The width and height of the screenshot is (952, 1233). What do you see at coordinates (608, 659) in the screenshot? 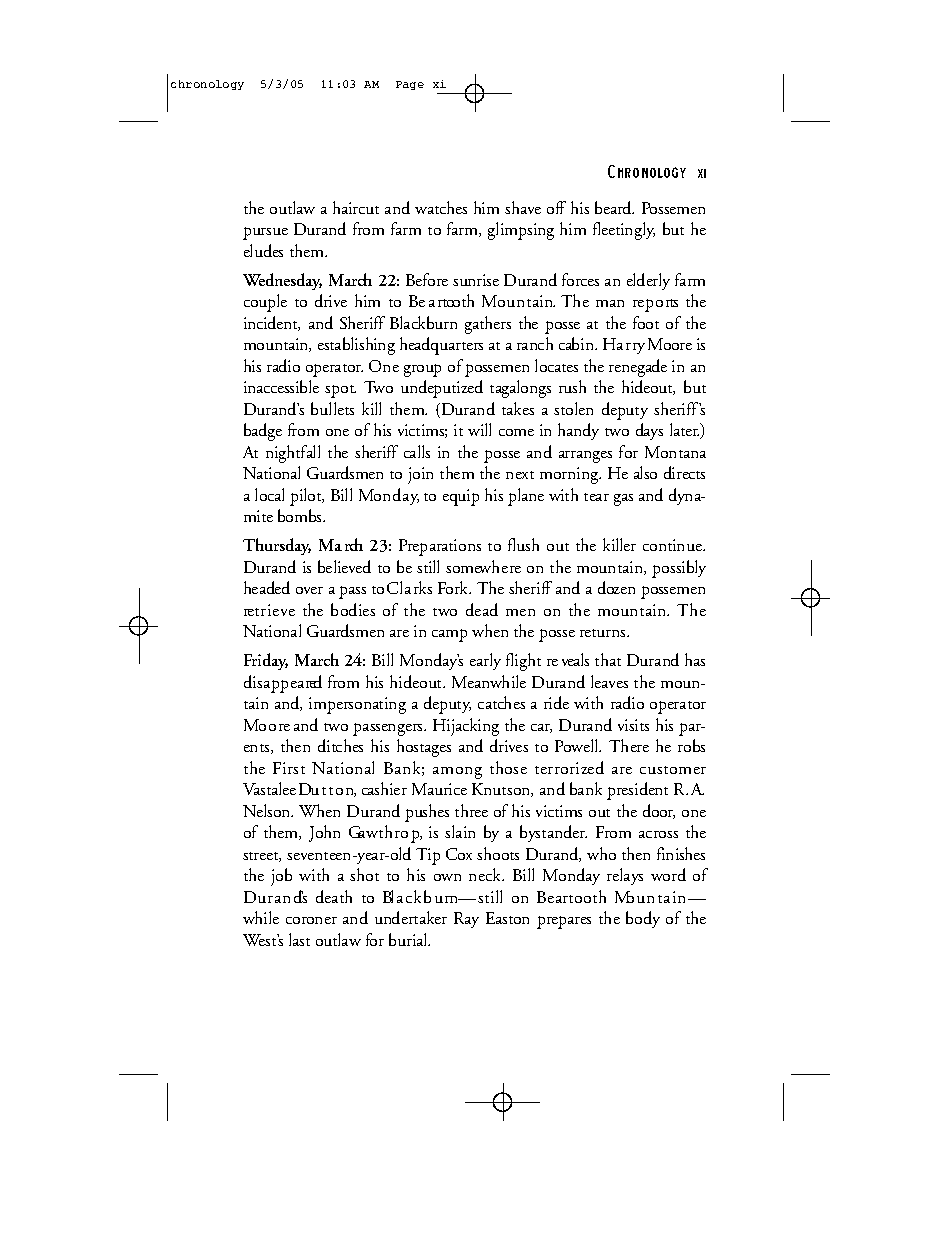
I see `that` at bounding box center [608, 659].
